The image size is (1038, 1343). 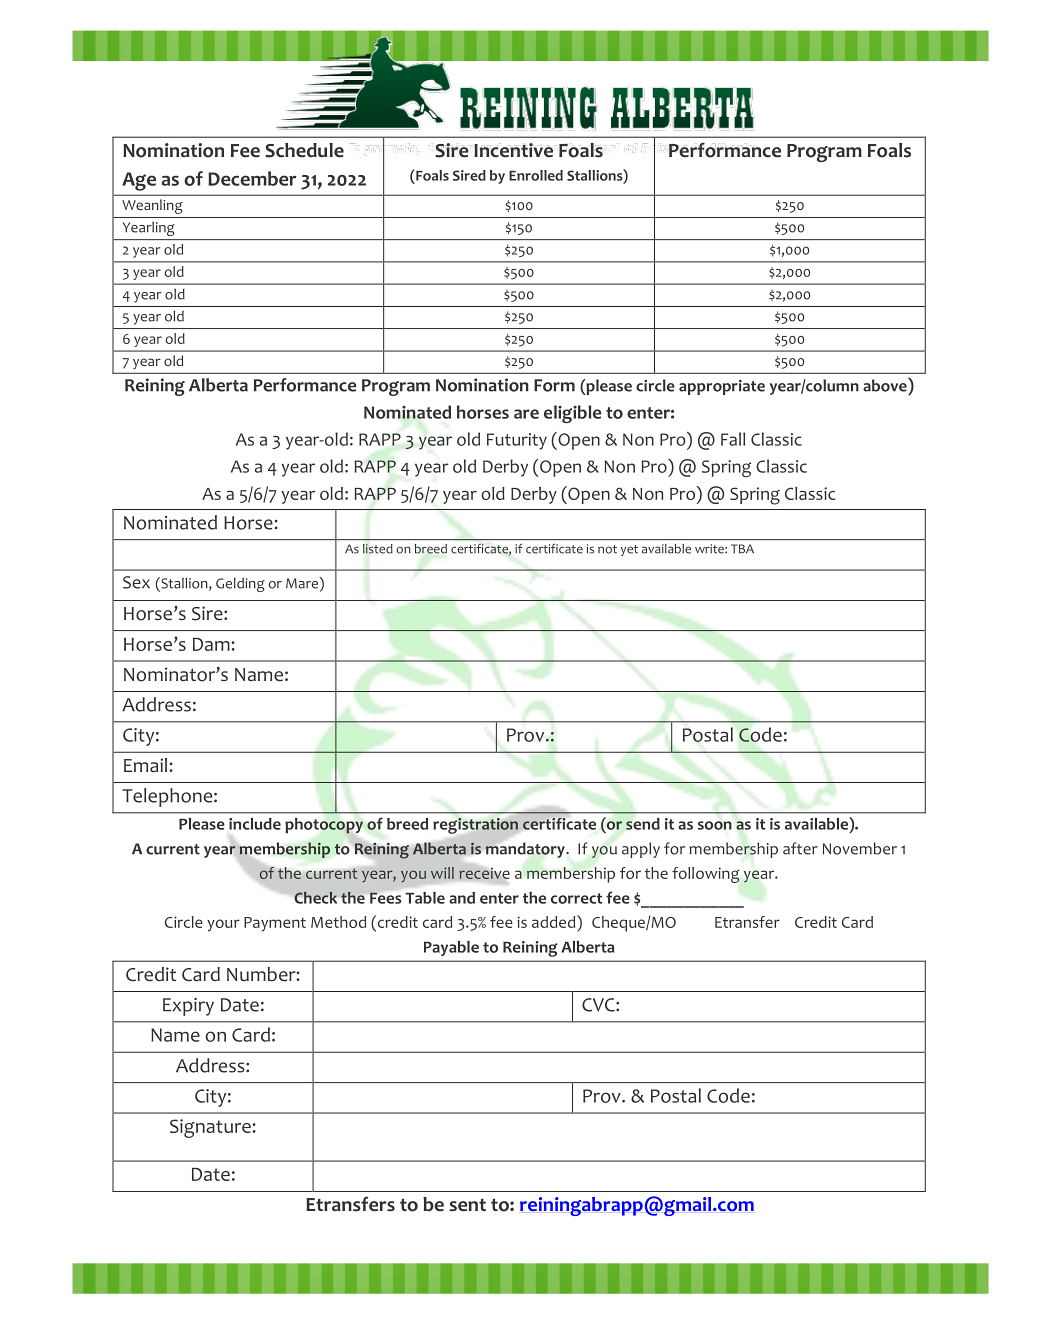 What do you see at coordinates (517, 441) in the image?
I see `Futurity` at bounding box center [517, 441].
